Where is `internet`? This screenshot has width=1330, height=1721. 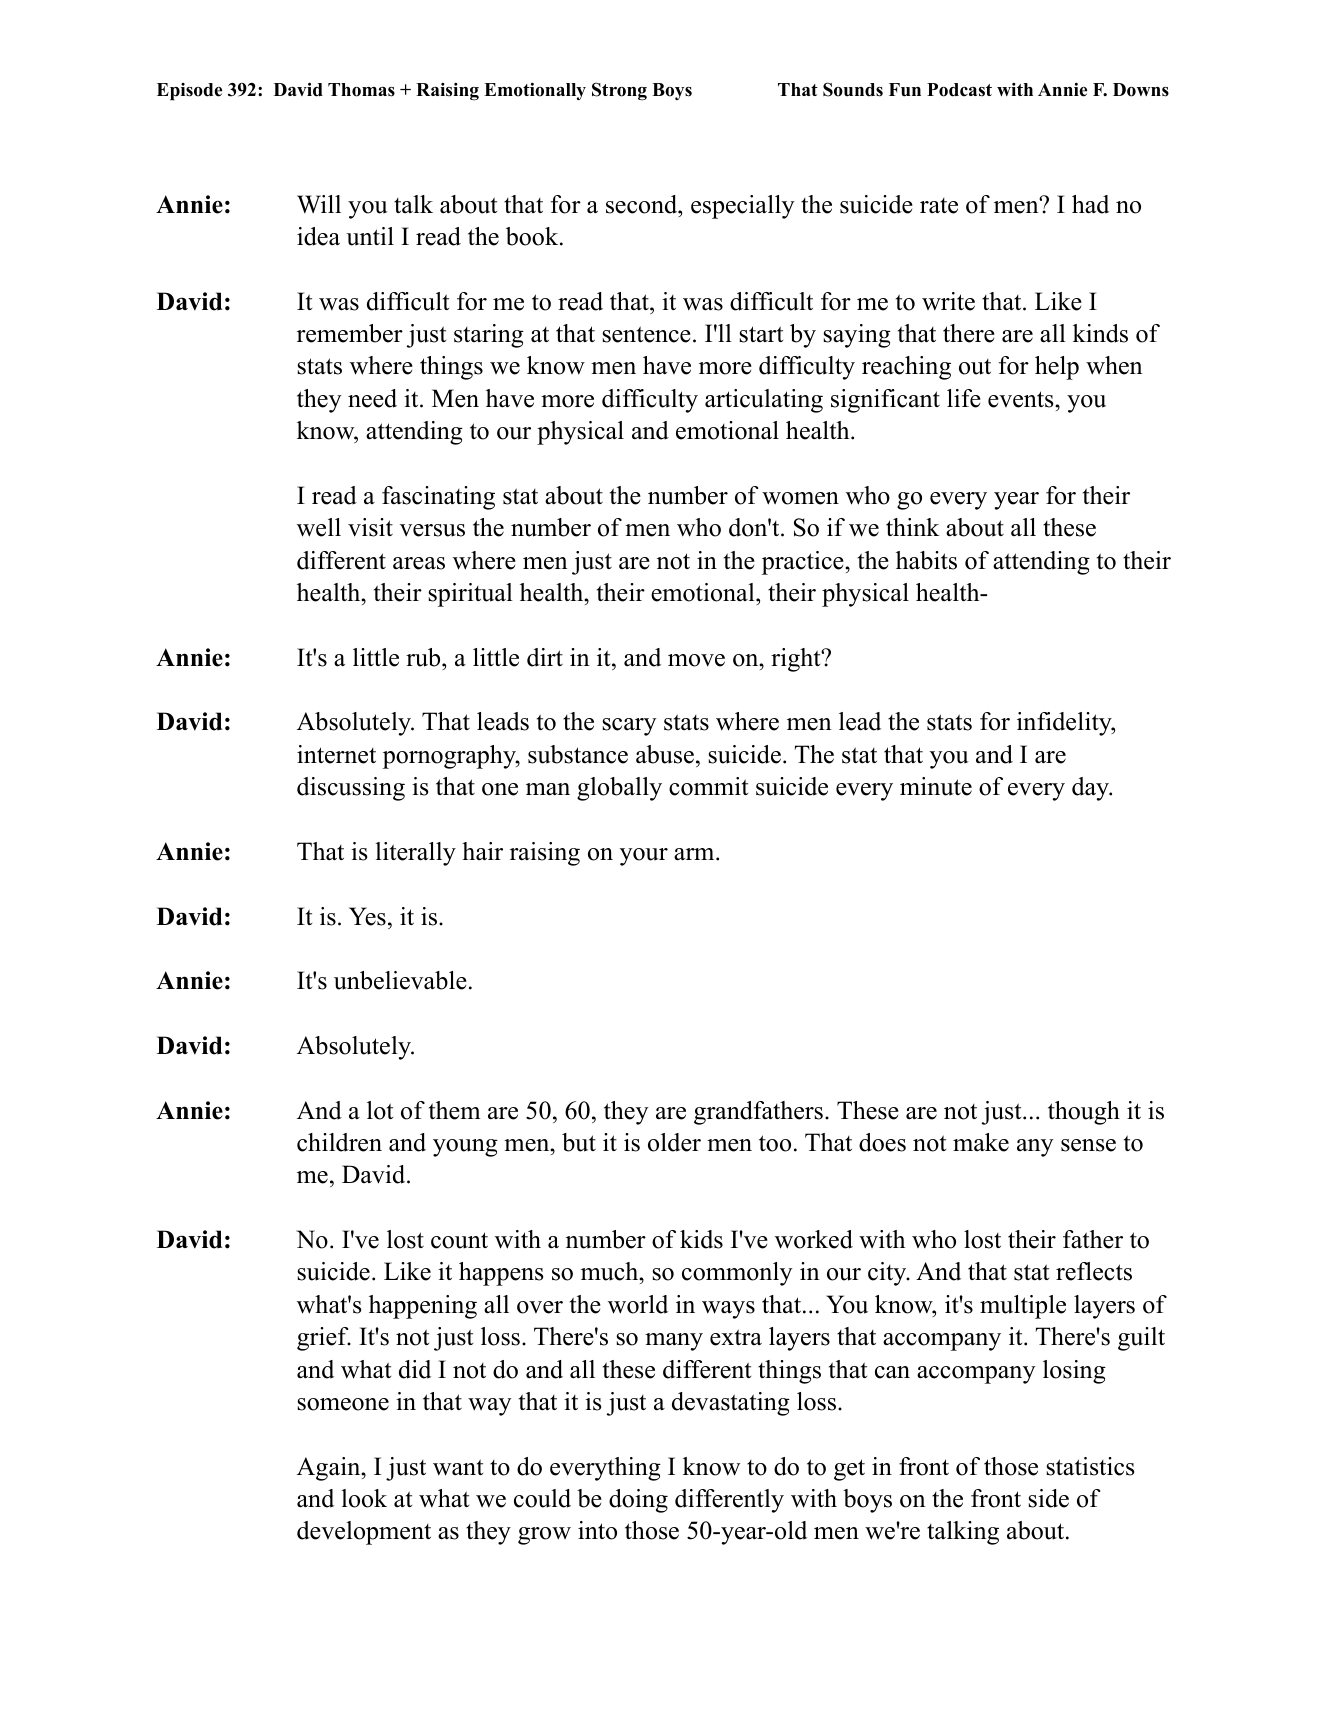 internet is located at coordinates (336, 754).
